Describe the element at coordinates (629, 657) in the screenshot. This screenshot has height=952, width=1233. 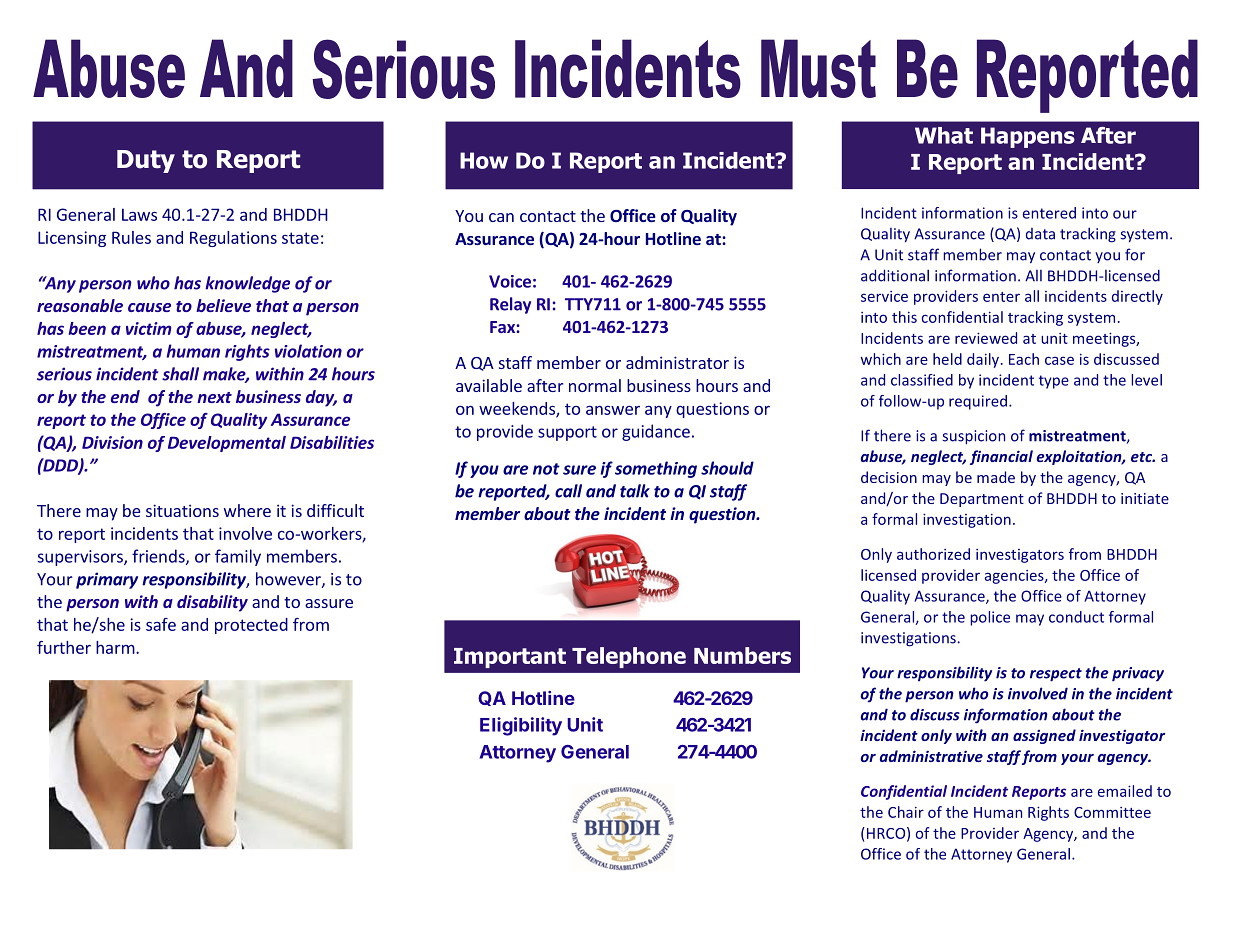
I see `Telephone` at that location.
